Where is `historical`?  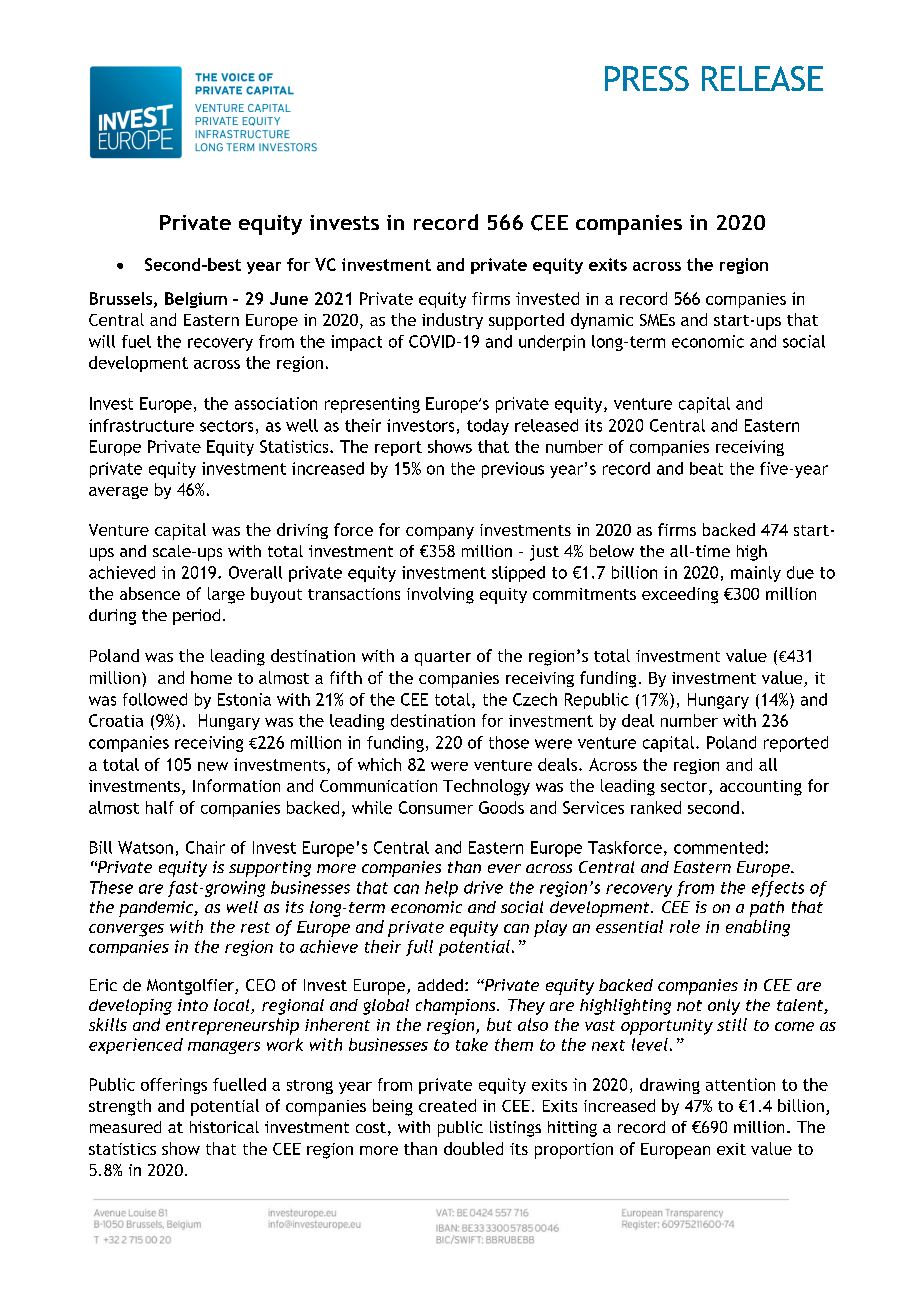
historical is located at coordinates (224, 1127).
